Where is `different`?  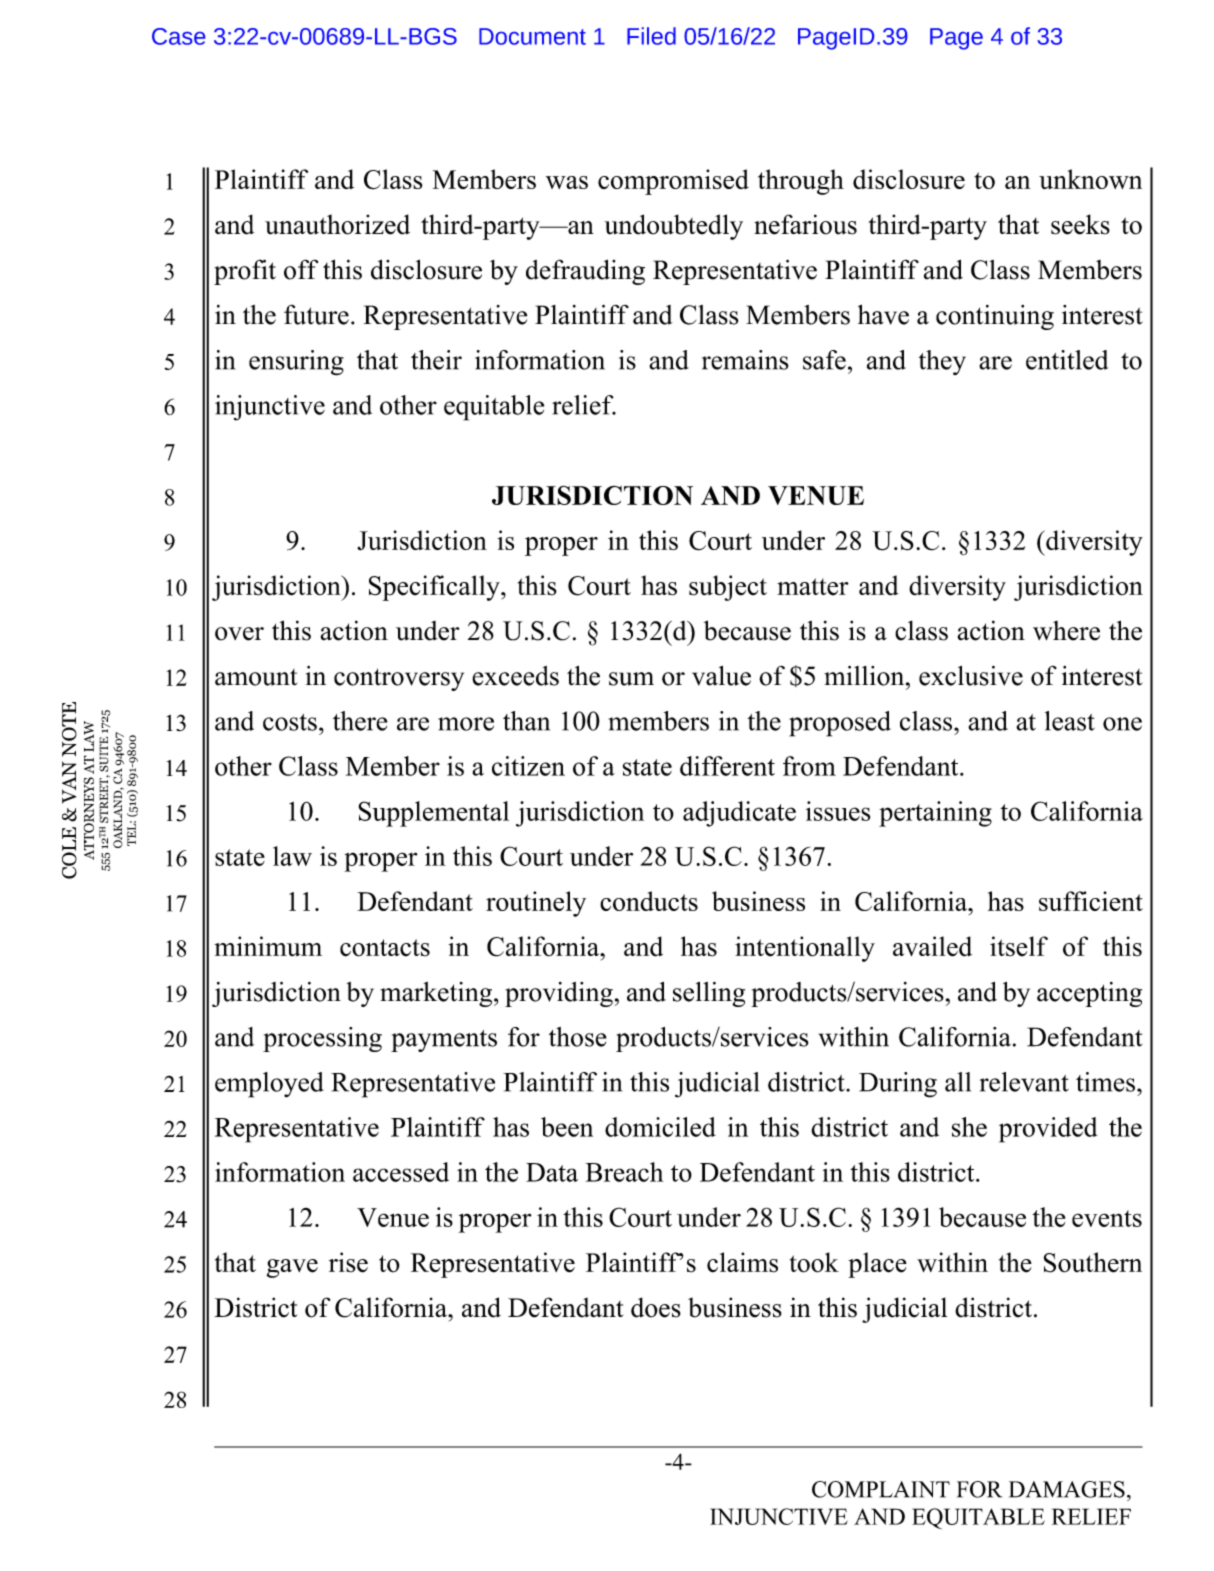 different is located at coordinates (727, 766).
